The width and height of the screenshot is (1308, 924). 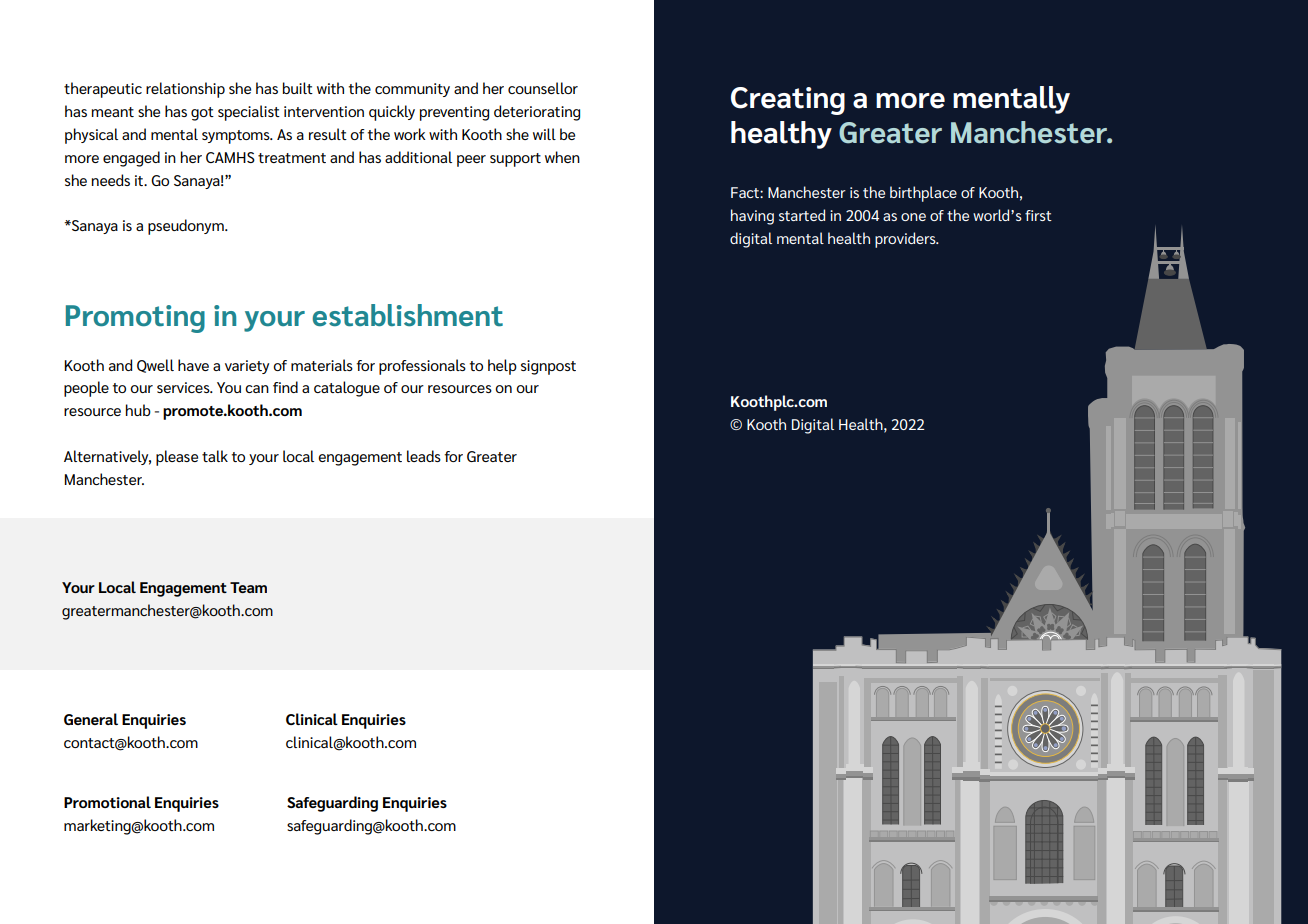 I want to click on deteriorating, so click(x=537, y=113).
